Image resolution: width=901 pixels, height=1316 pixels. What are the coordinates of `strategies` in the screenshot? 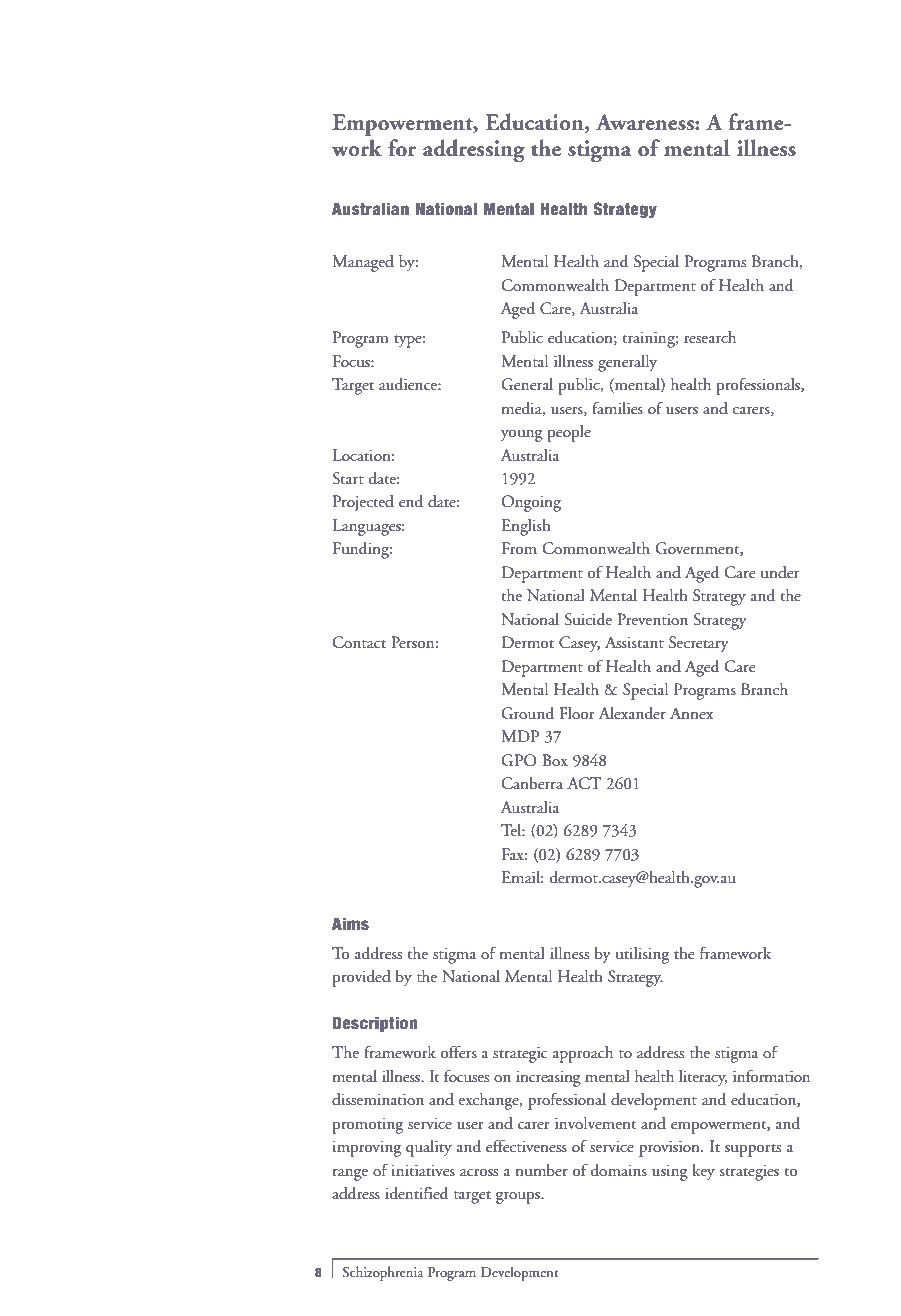 It's located at (749, 1172).
